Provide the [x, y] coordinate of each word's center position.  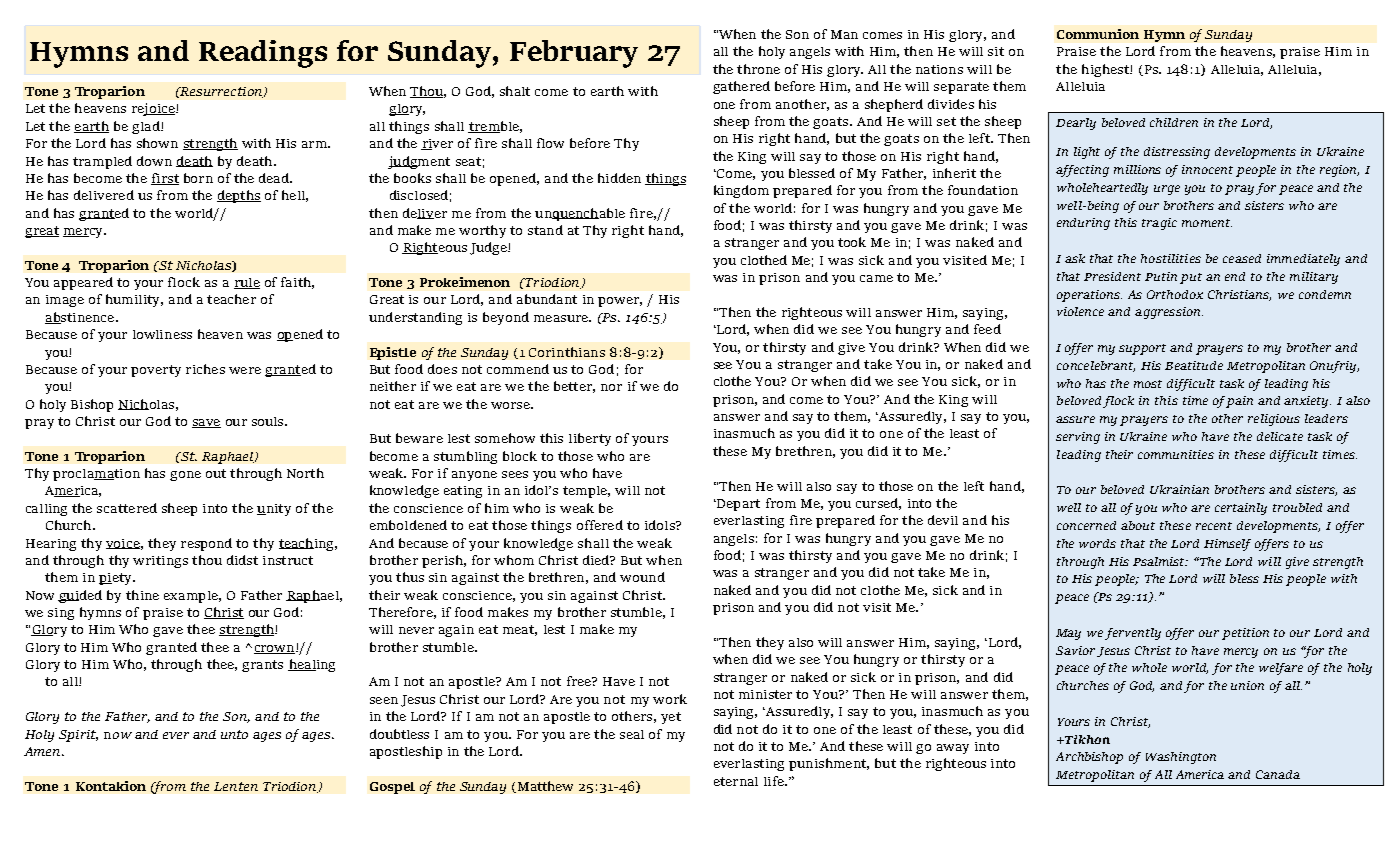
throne [758, 69]
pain [1239, 402]
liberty [590, 439]
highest [1106, 70]
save [206, 423]
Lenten [236, 786]
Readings [263, 54]
